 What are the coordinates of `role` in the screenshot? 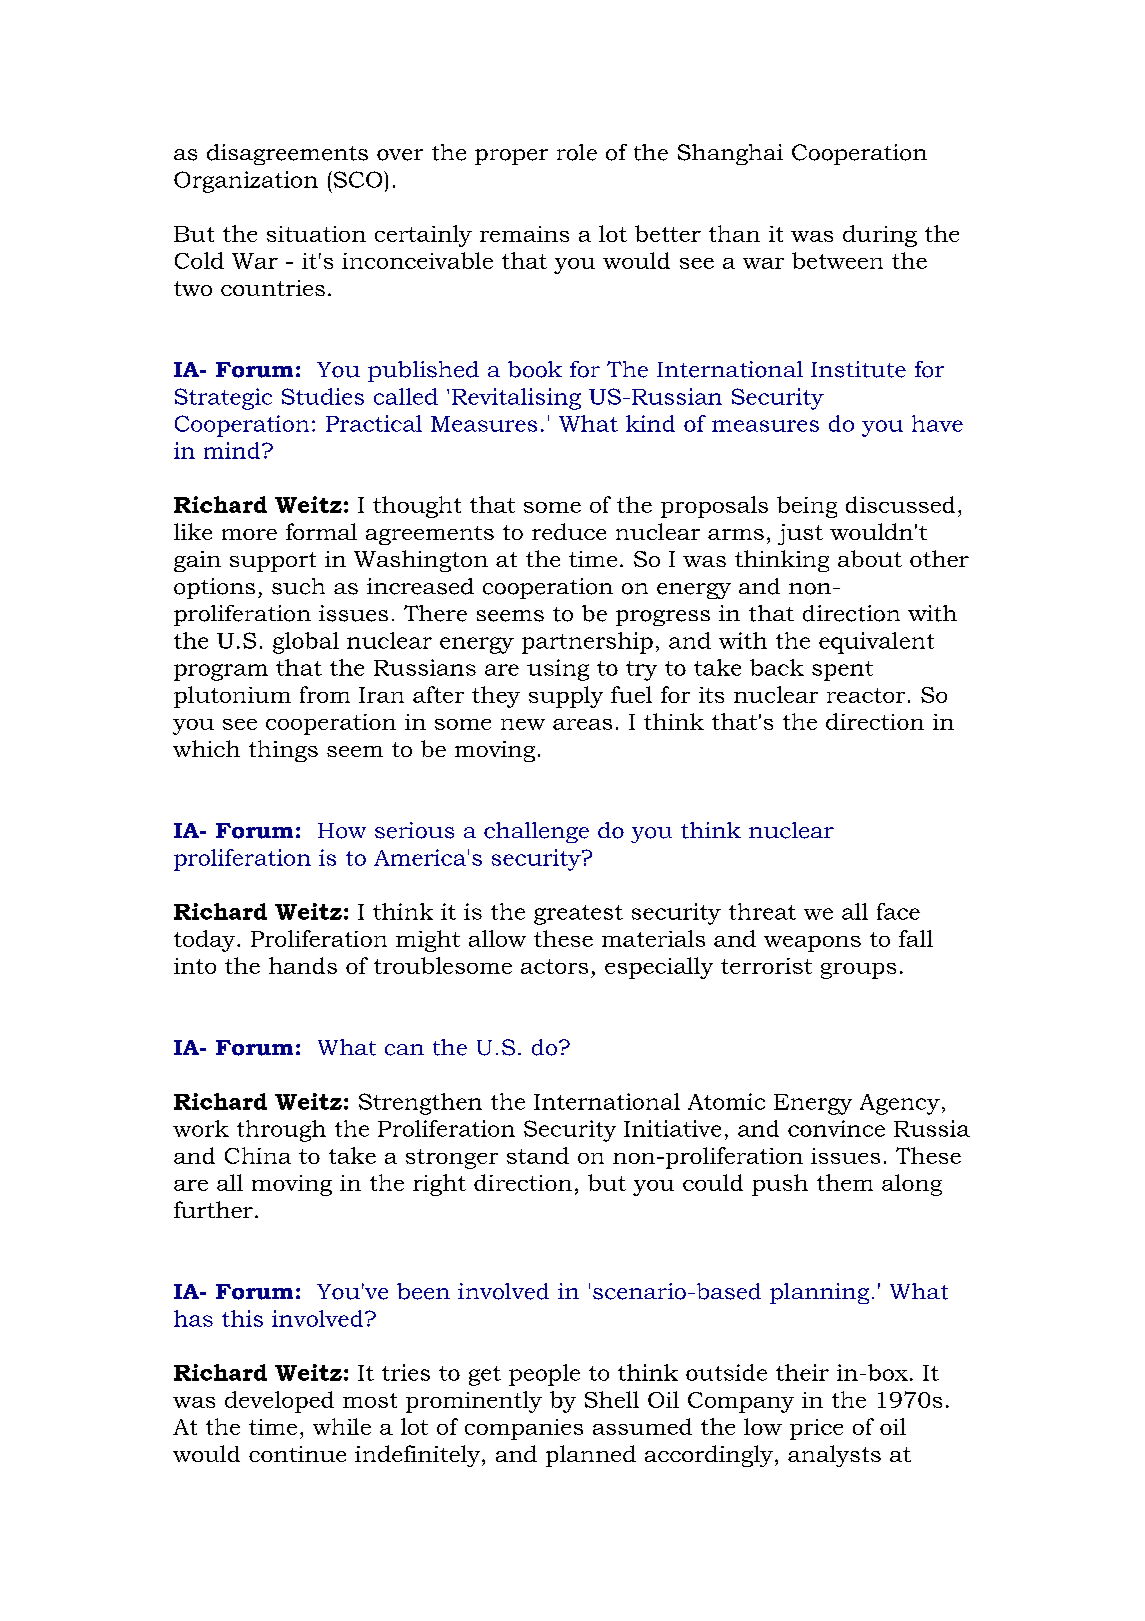 It's located at (577, 152).
